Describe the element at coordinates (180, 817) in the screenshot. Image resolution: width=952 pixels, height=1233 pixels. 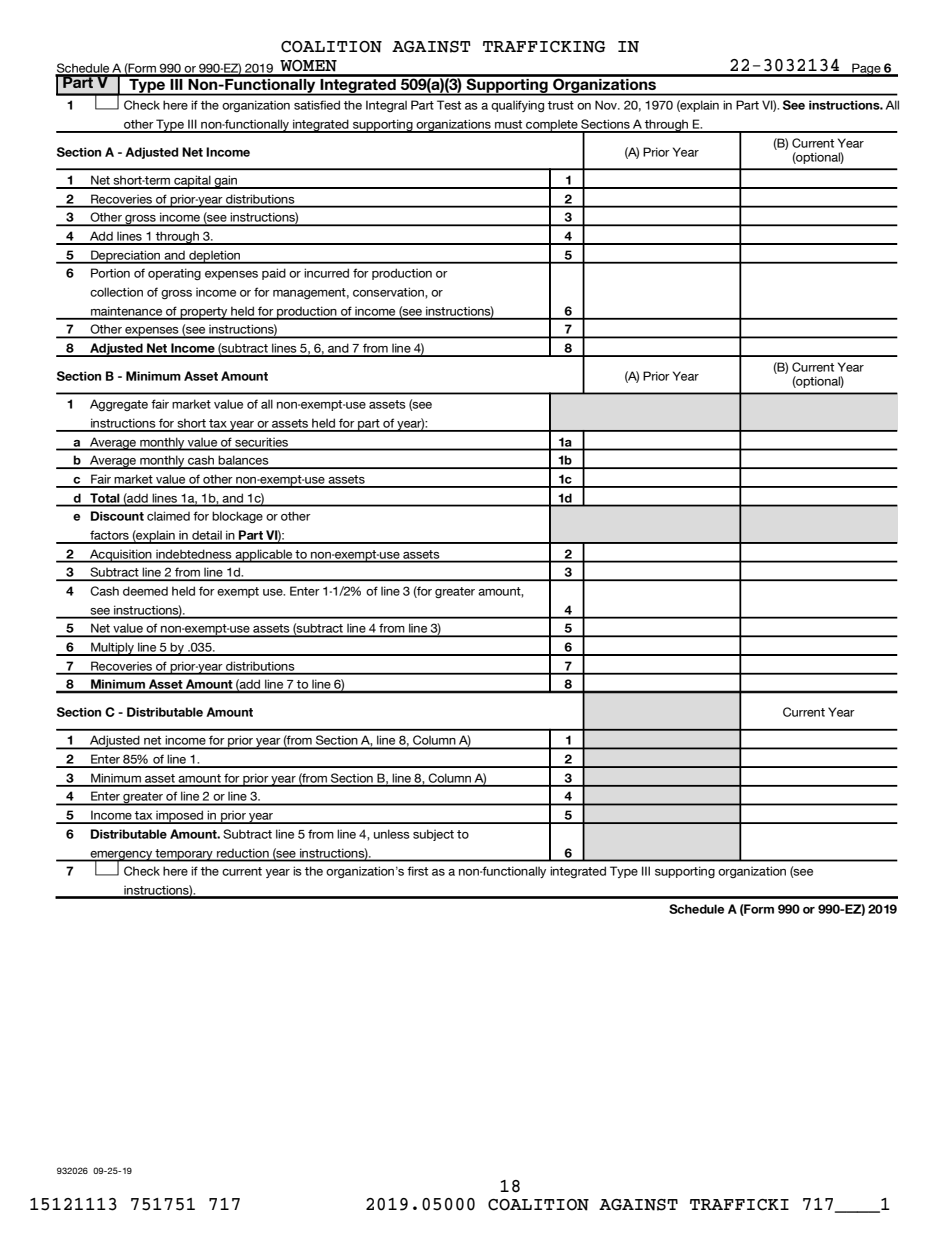
I see `imposed` at that location.
